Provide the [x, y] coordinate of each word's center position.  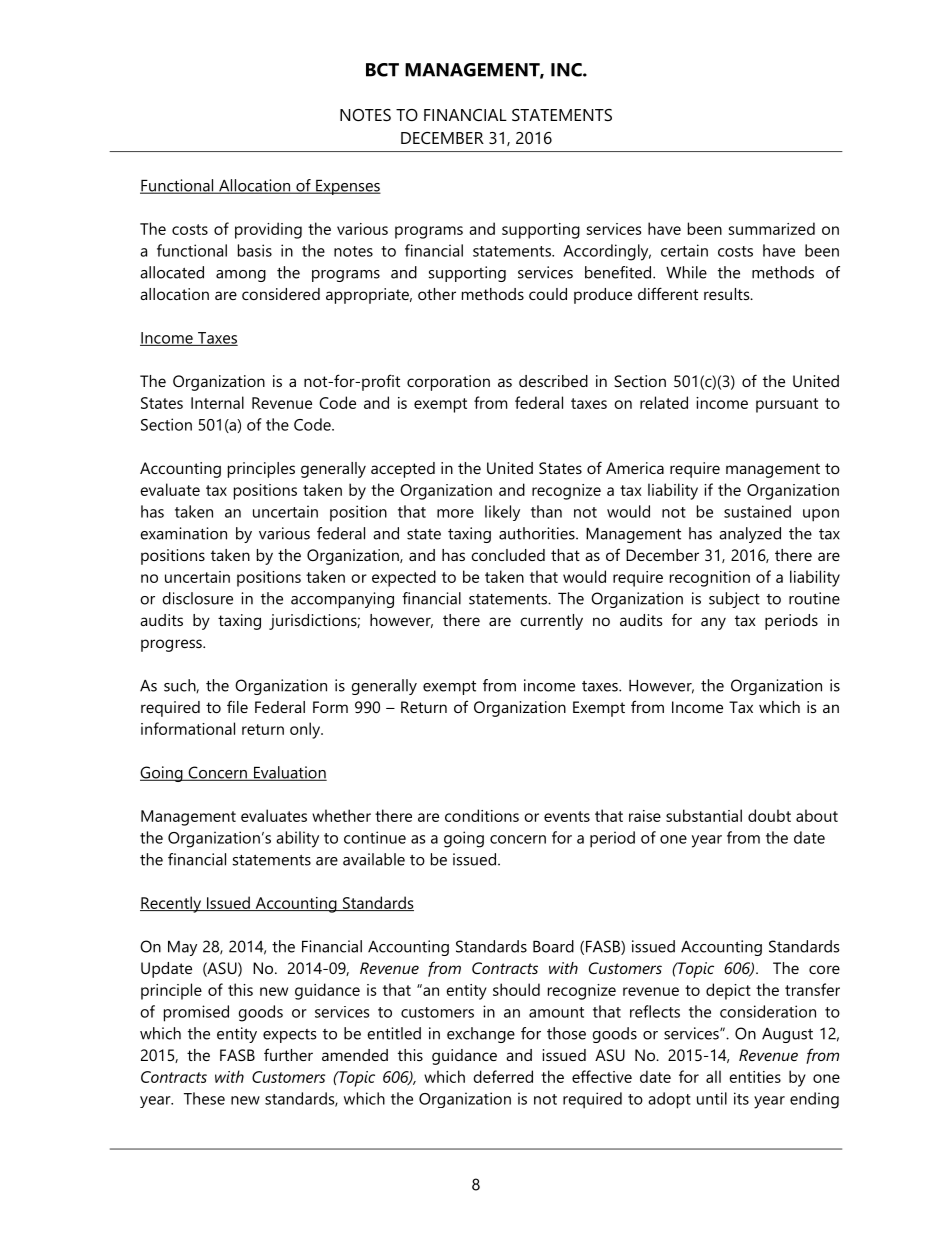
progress [172, 645]
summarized [772, 228]
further [288, 1054]
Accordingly [607, 252]
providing [268, 230]
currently [551, 622]
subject [734, 600]
